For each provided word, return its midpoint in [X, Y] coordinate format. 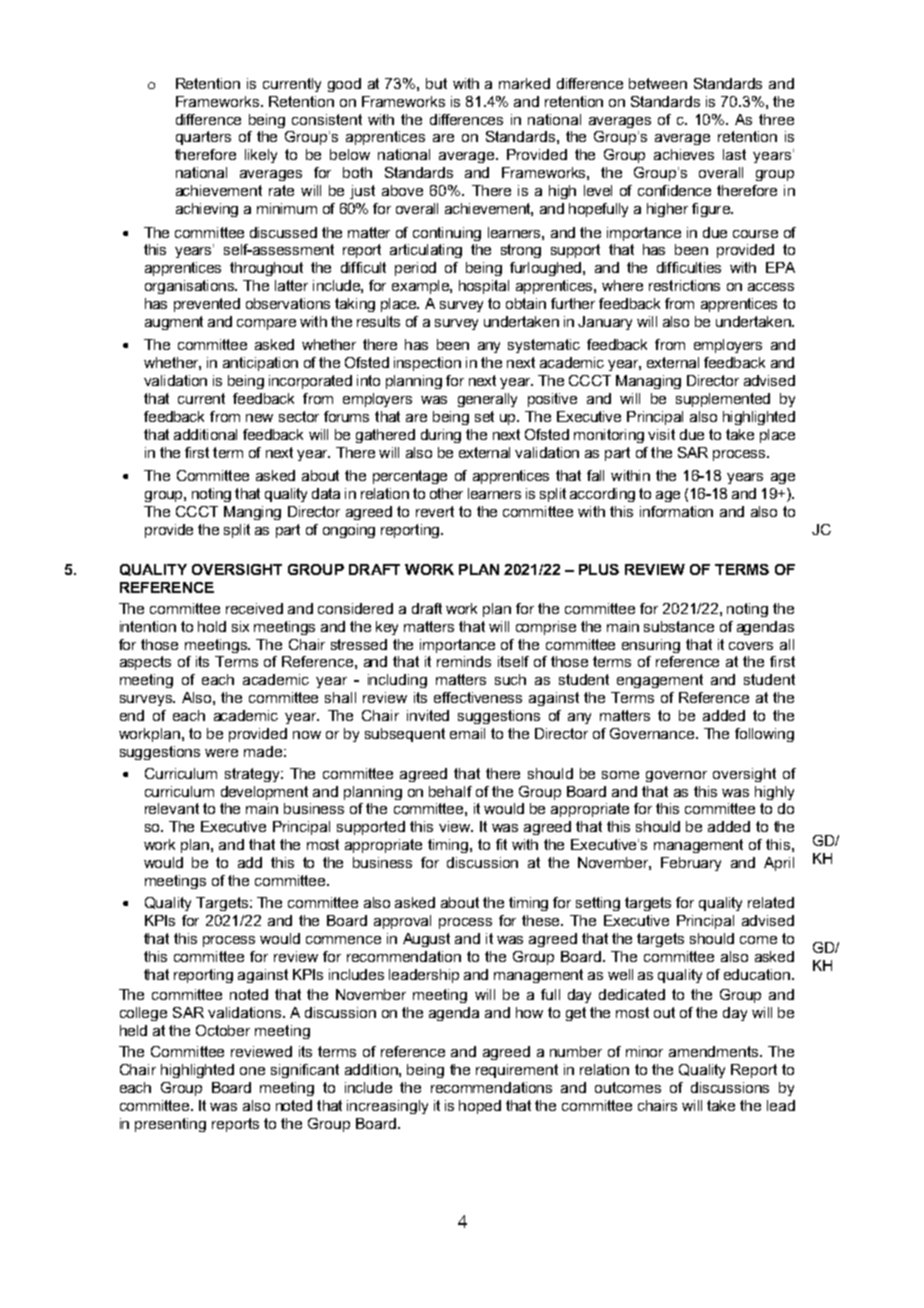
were [221, 753]
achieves [684, 154]
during [441, 436]
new [259, 418]
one [252, 1071]
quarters [203, 138]
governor [676, 776]
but [436, 83]
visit [661, 434]
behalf [450, 791]
